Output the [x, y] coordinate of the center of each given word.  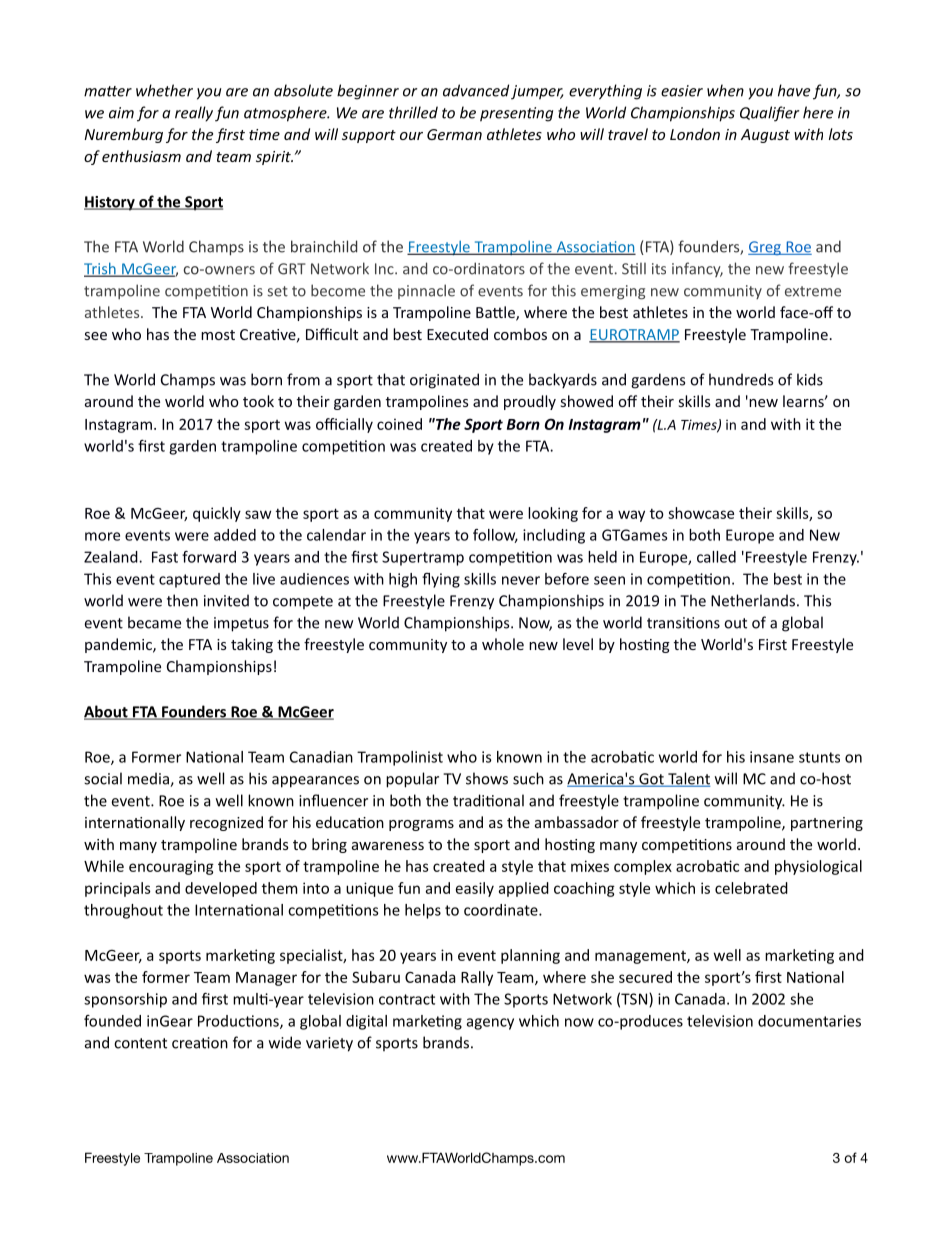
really [194, 114]
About [107, 712]
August [765, 136]
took [258, 401]
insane [772, 757]
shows [487, 778]
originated [444, 381]
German [454, 134]
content [140, 1043]
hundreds [741, 379]
